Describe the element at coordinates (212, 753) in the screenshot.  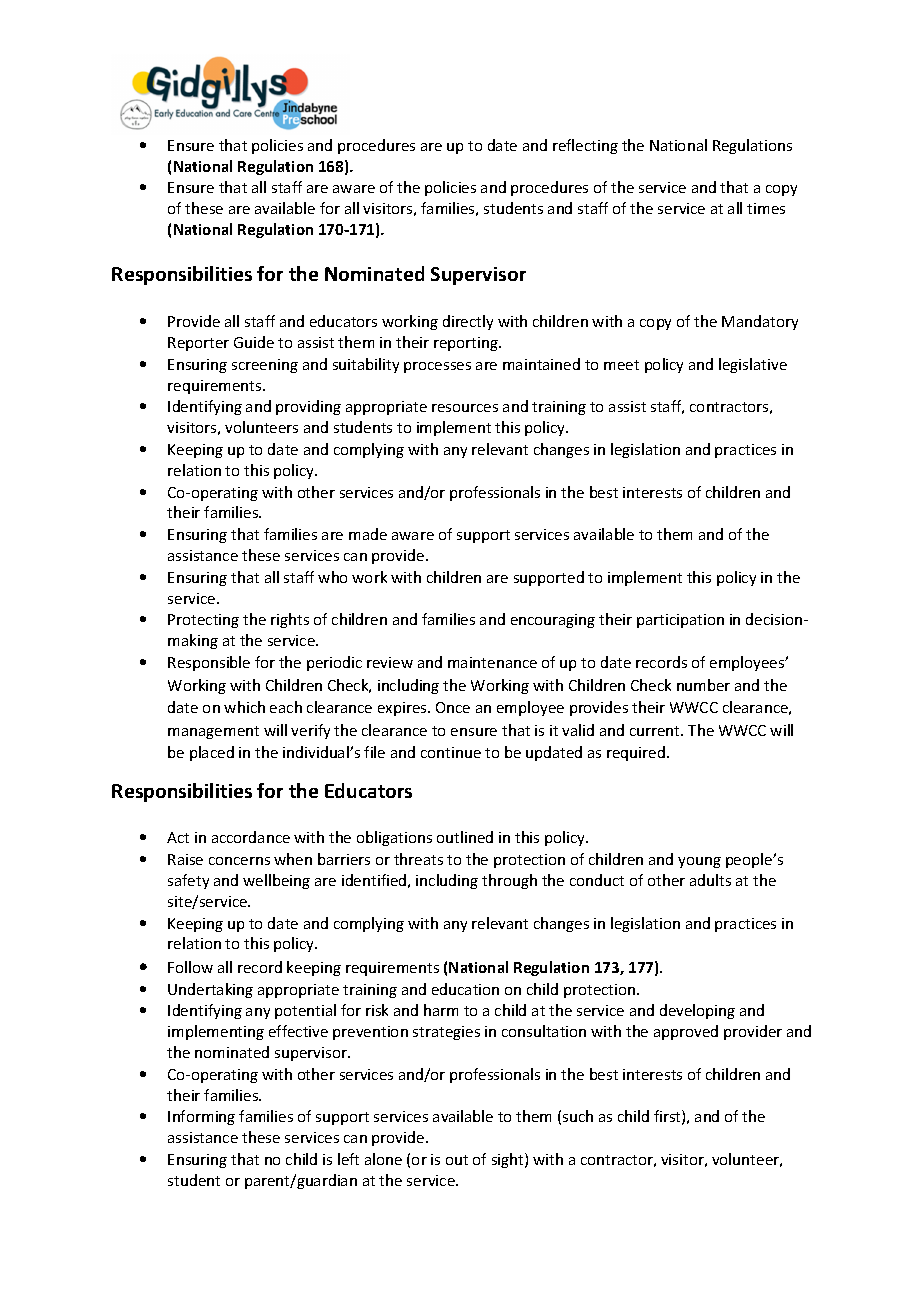
I see `placed` at that location.
